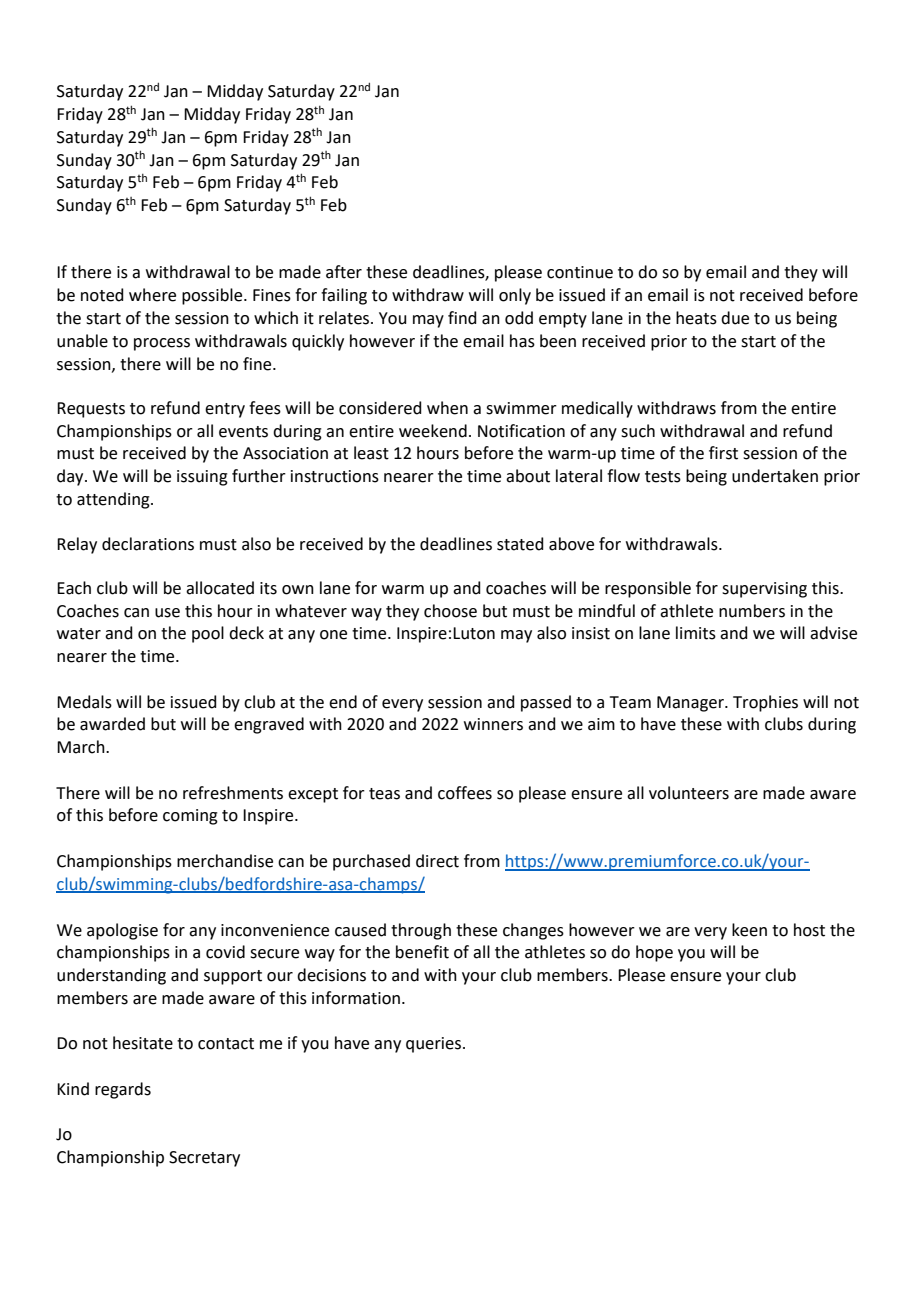 This image has width=924, height=1308. What do you see at coordinates (462, 318) in the image?
I see `find` at bounding box center [462, 318].
